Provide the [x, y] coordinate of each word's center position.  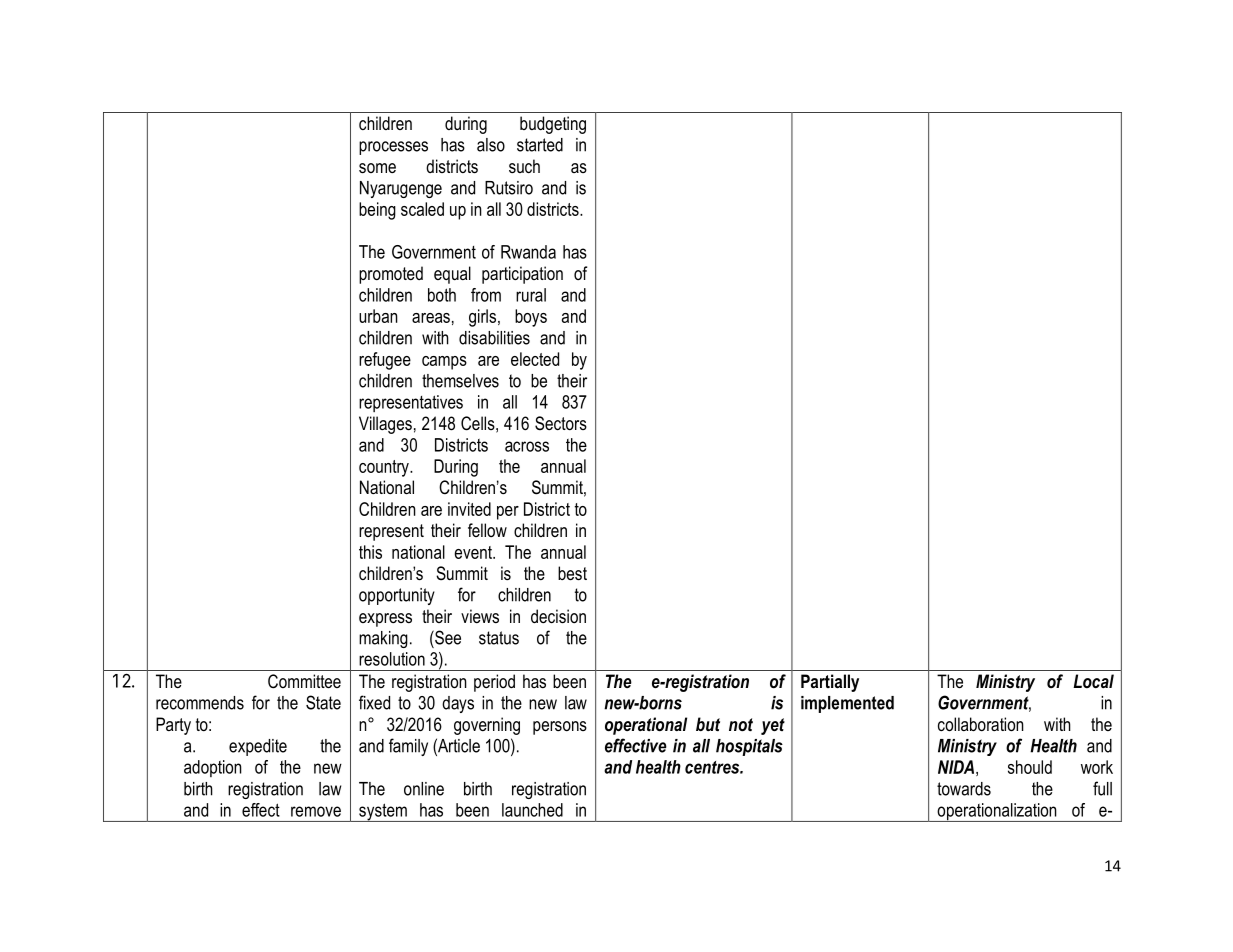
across [527, 446]
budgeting [553, 125]
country [385, 468]
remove [316, 811]
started [540, 145]
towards [964, 789]
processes [393, 148]
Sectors [561, 423]
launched [532, 810]
